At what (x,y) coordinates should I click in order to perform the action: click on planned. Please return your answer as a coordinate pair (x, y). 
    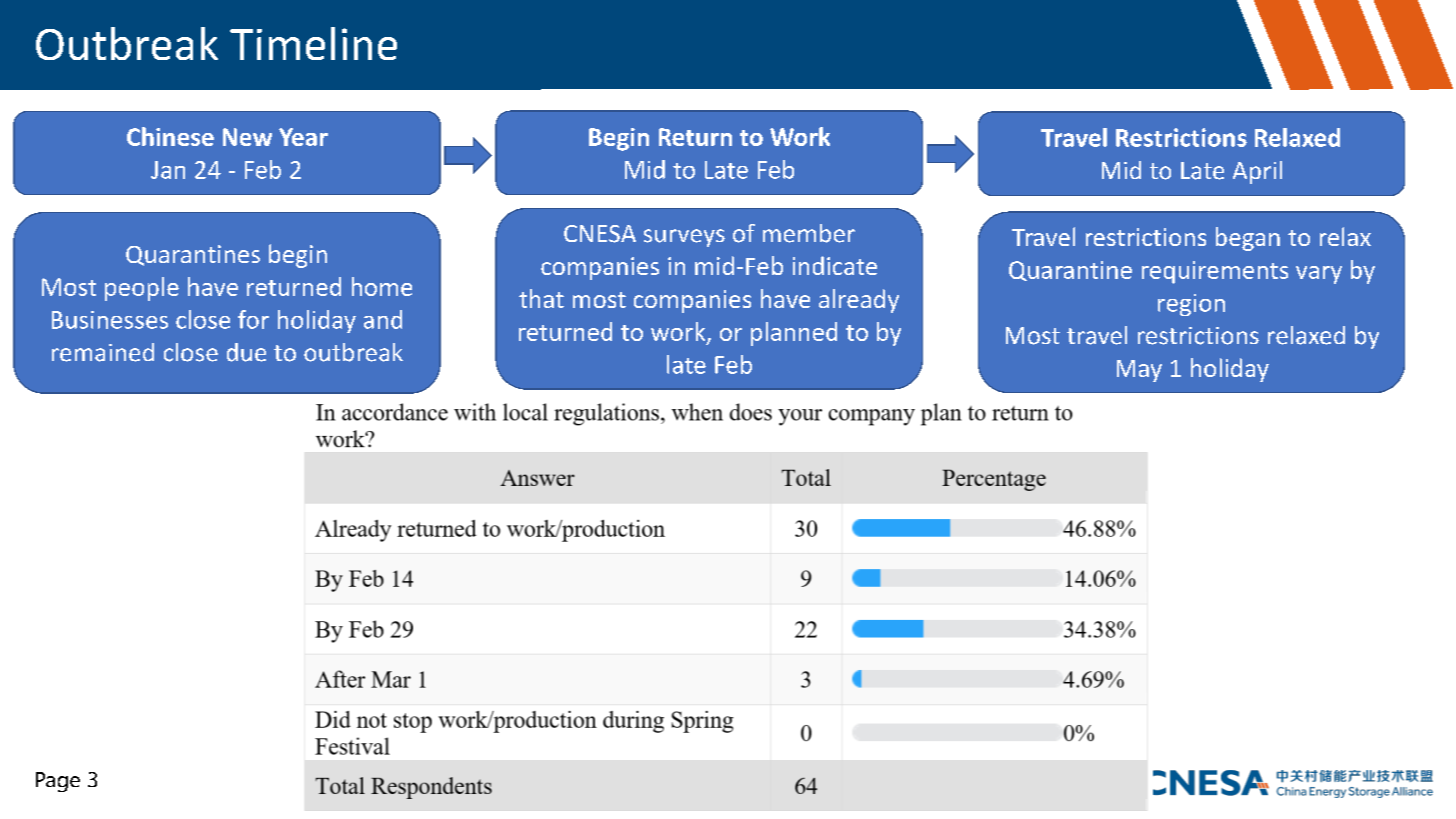
    Looking at the image, I should click on (794, 334).
